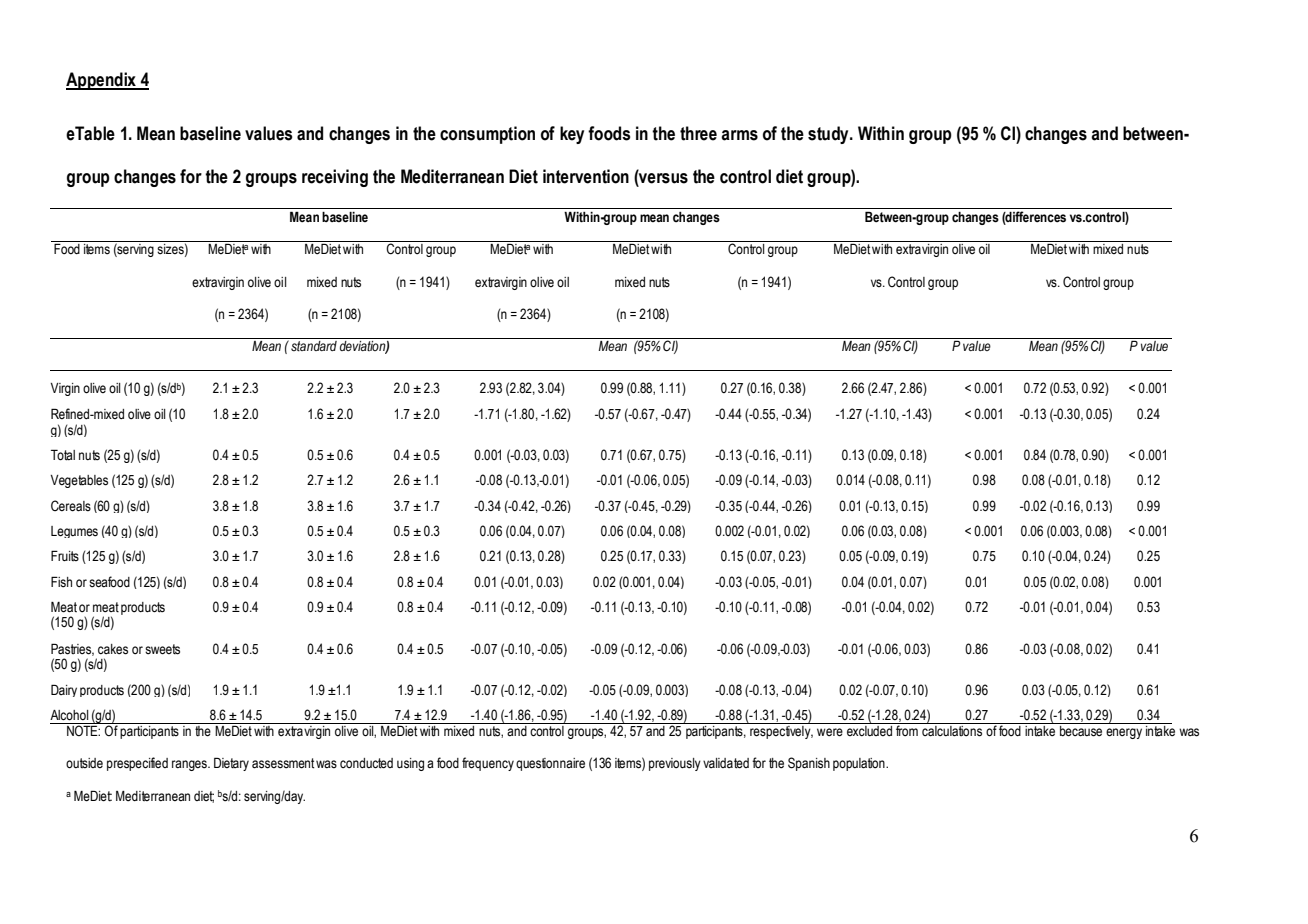 This screenshot has height=924, width=1308. I want to click on from, so click(907, 729).
